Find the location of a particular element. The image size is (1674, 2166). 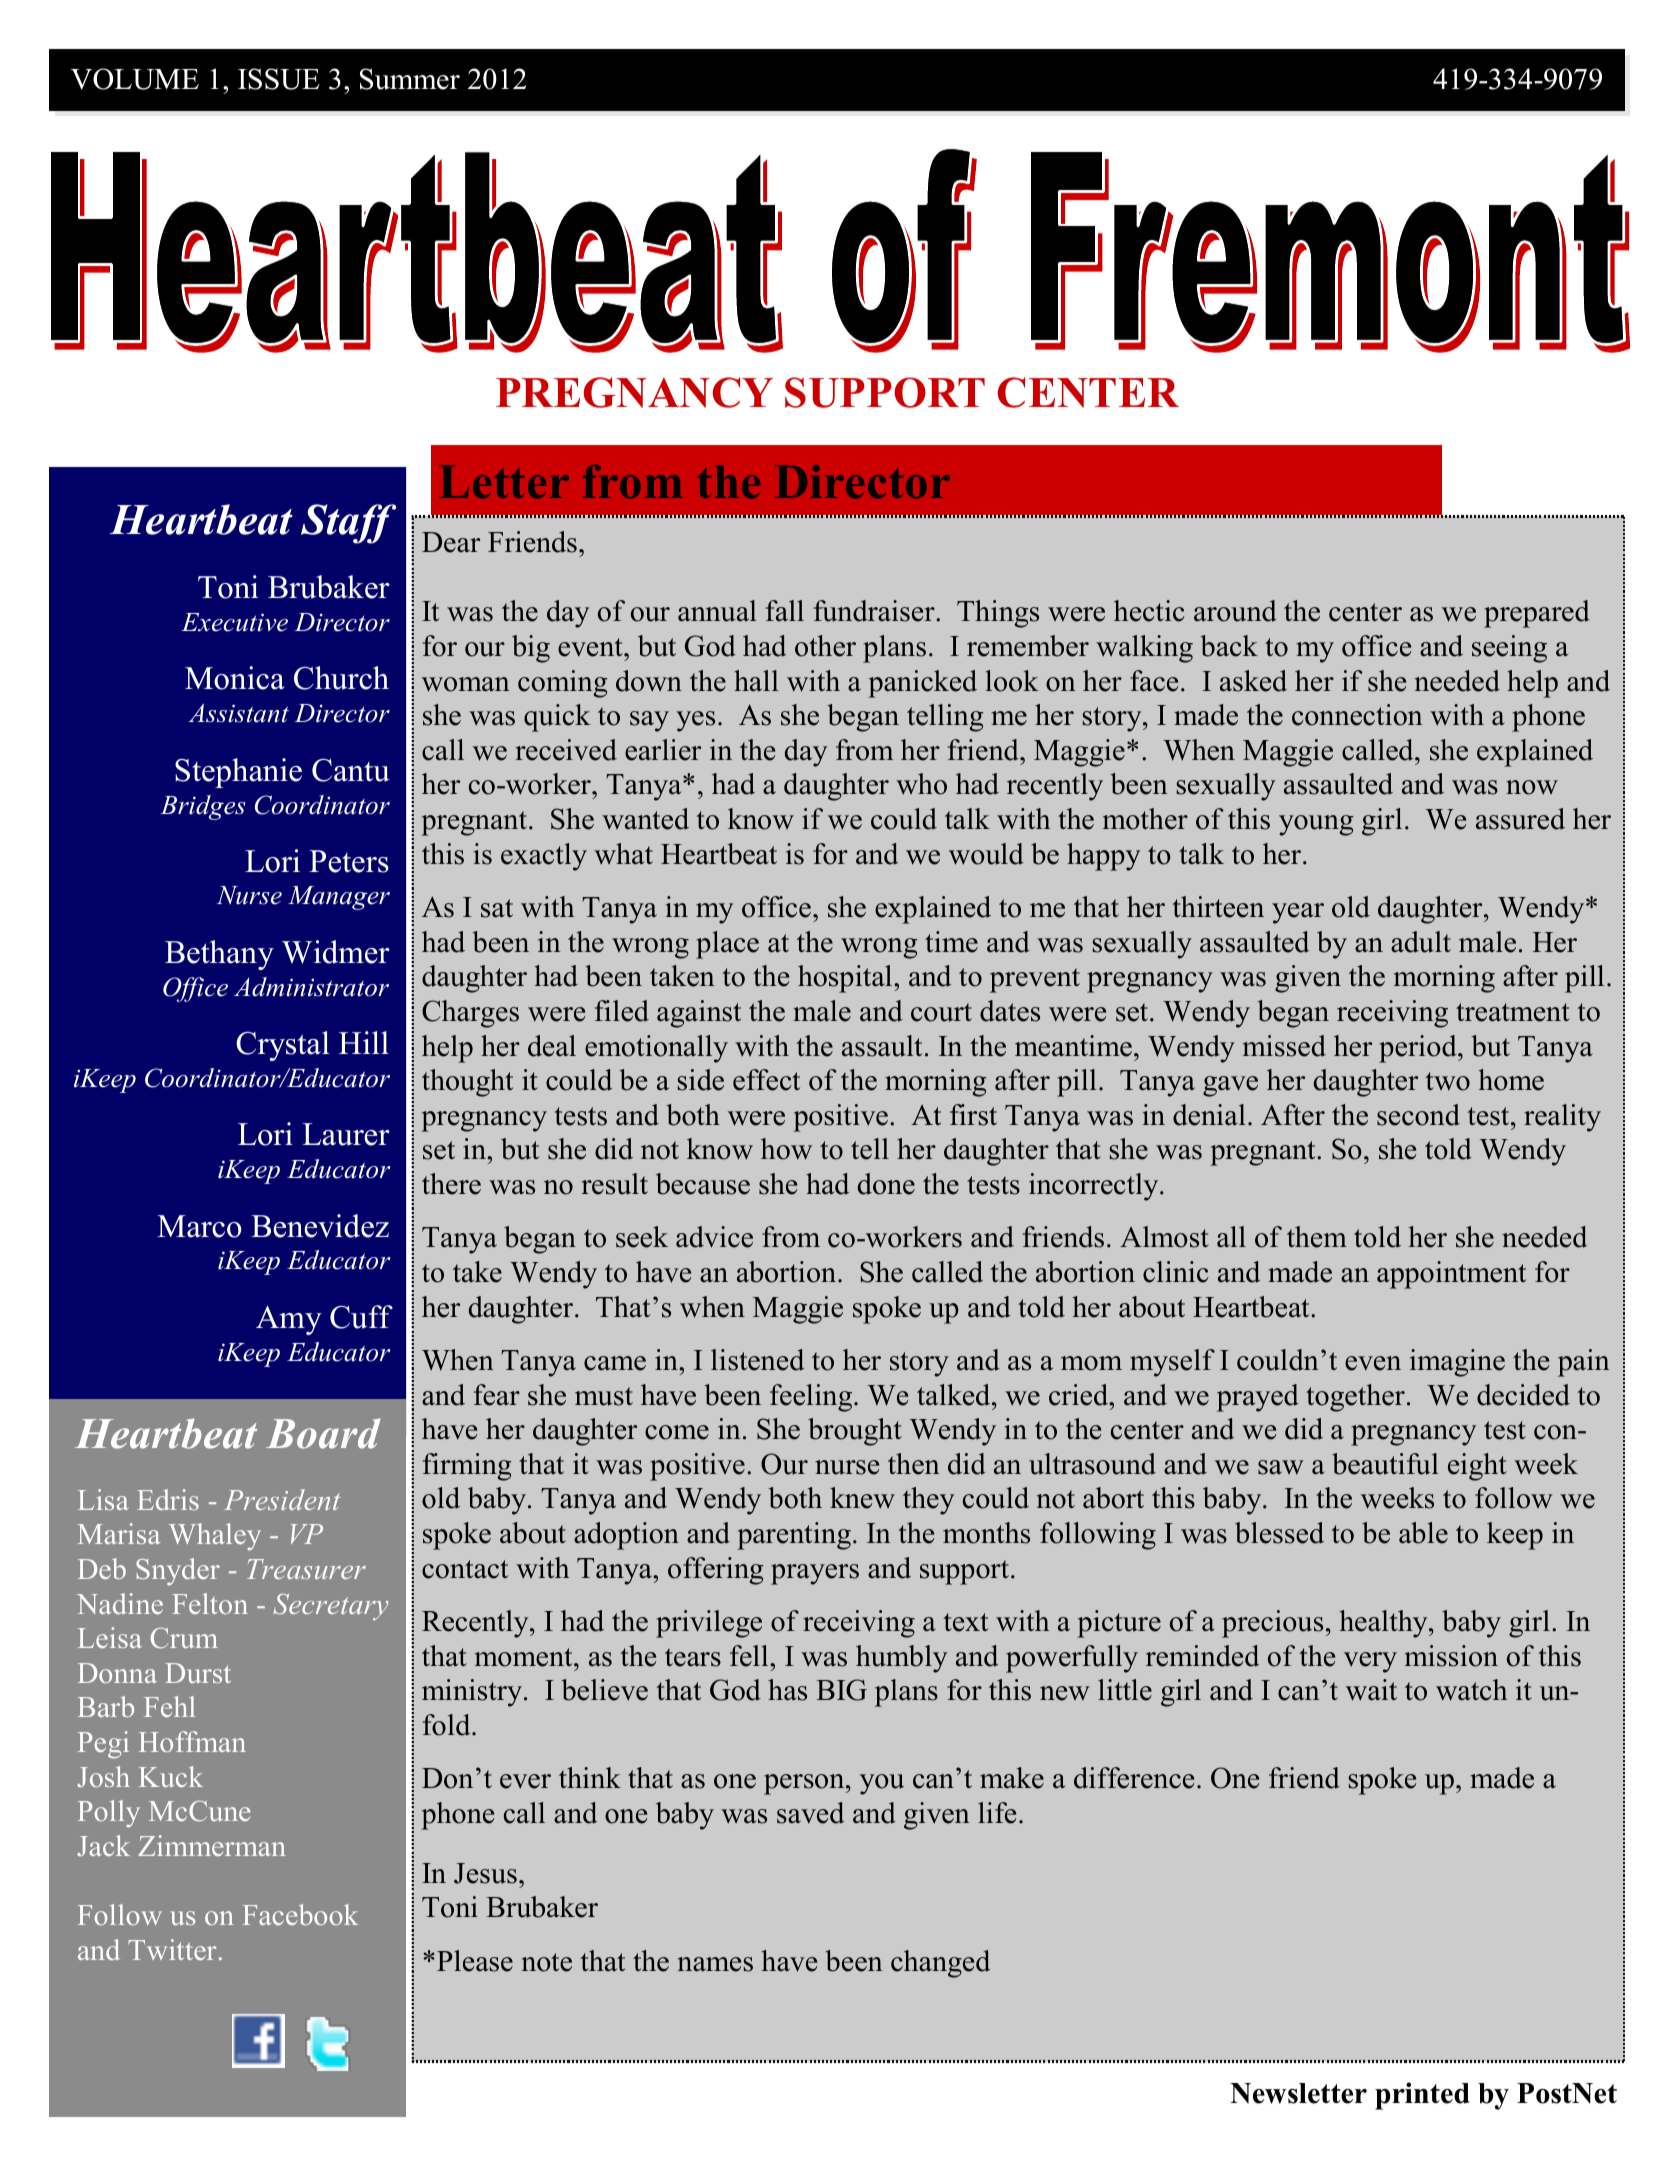

connection is located at coordinates (1357, 715).
